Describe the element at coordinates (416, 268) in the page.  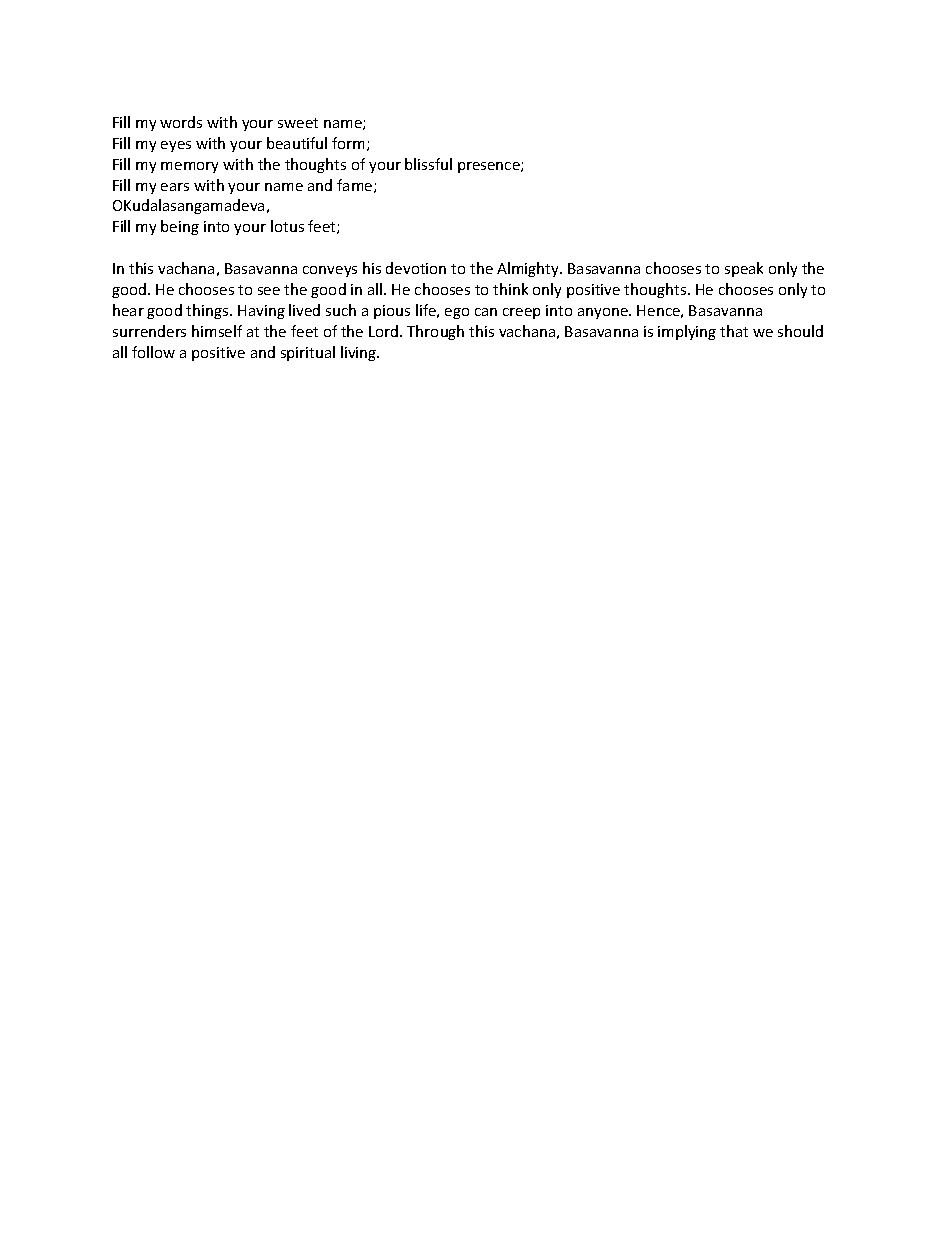
I see `devotion` at that location.
